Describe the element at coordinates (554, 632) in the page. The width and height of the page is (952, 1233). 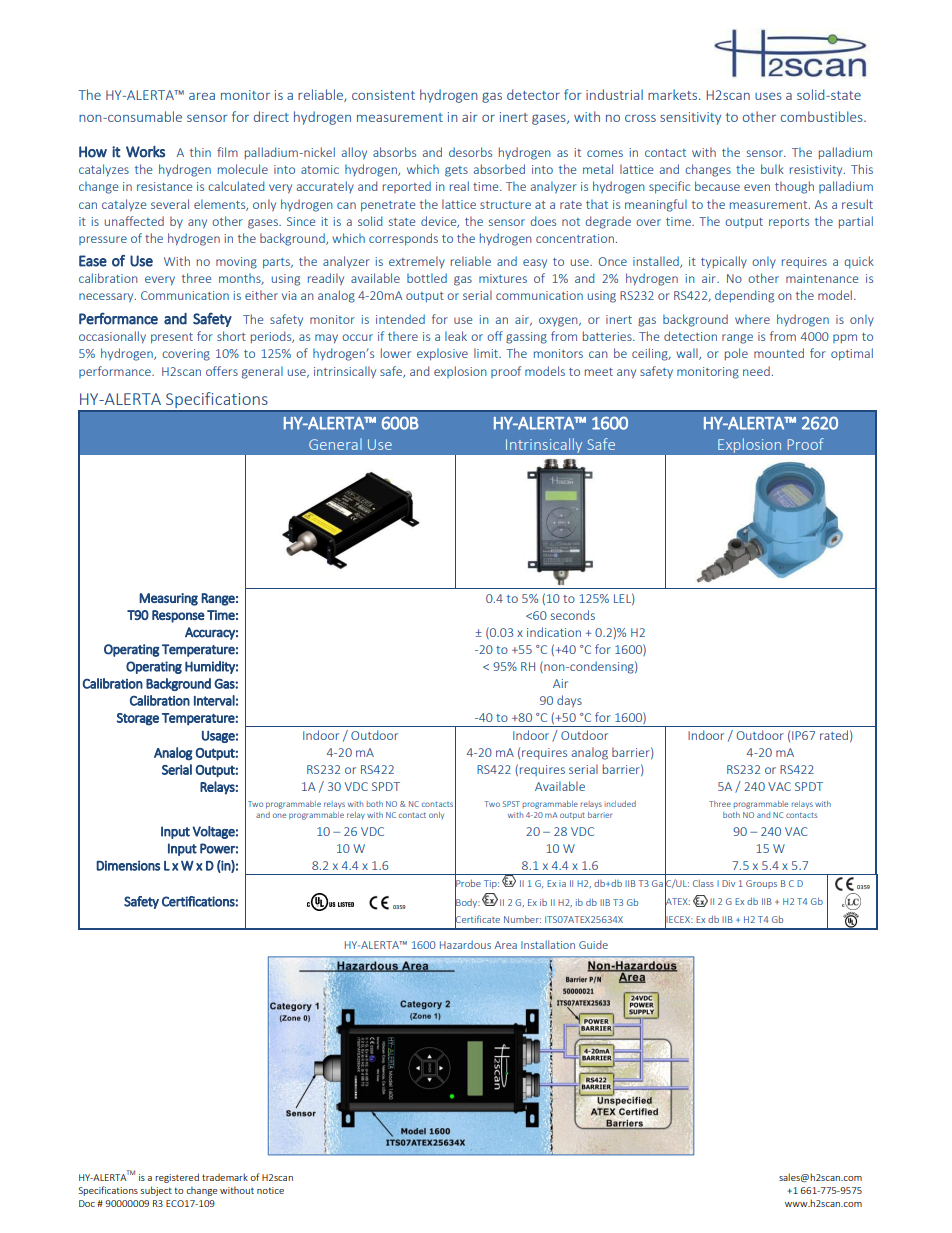
I see `indication` at that location.
